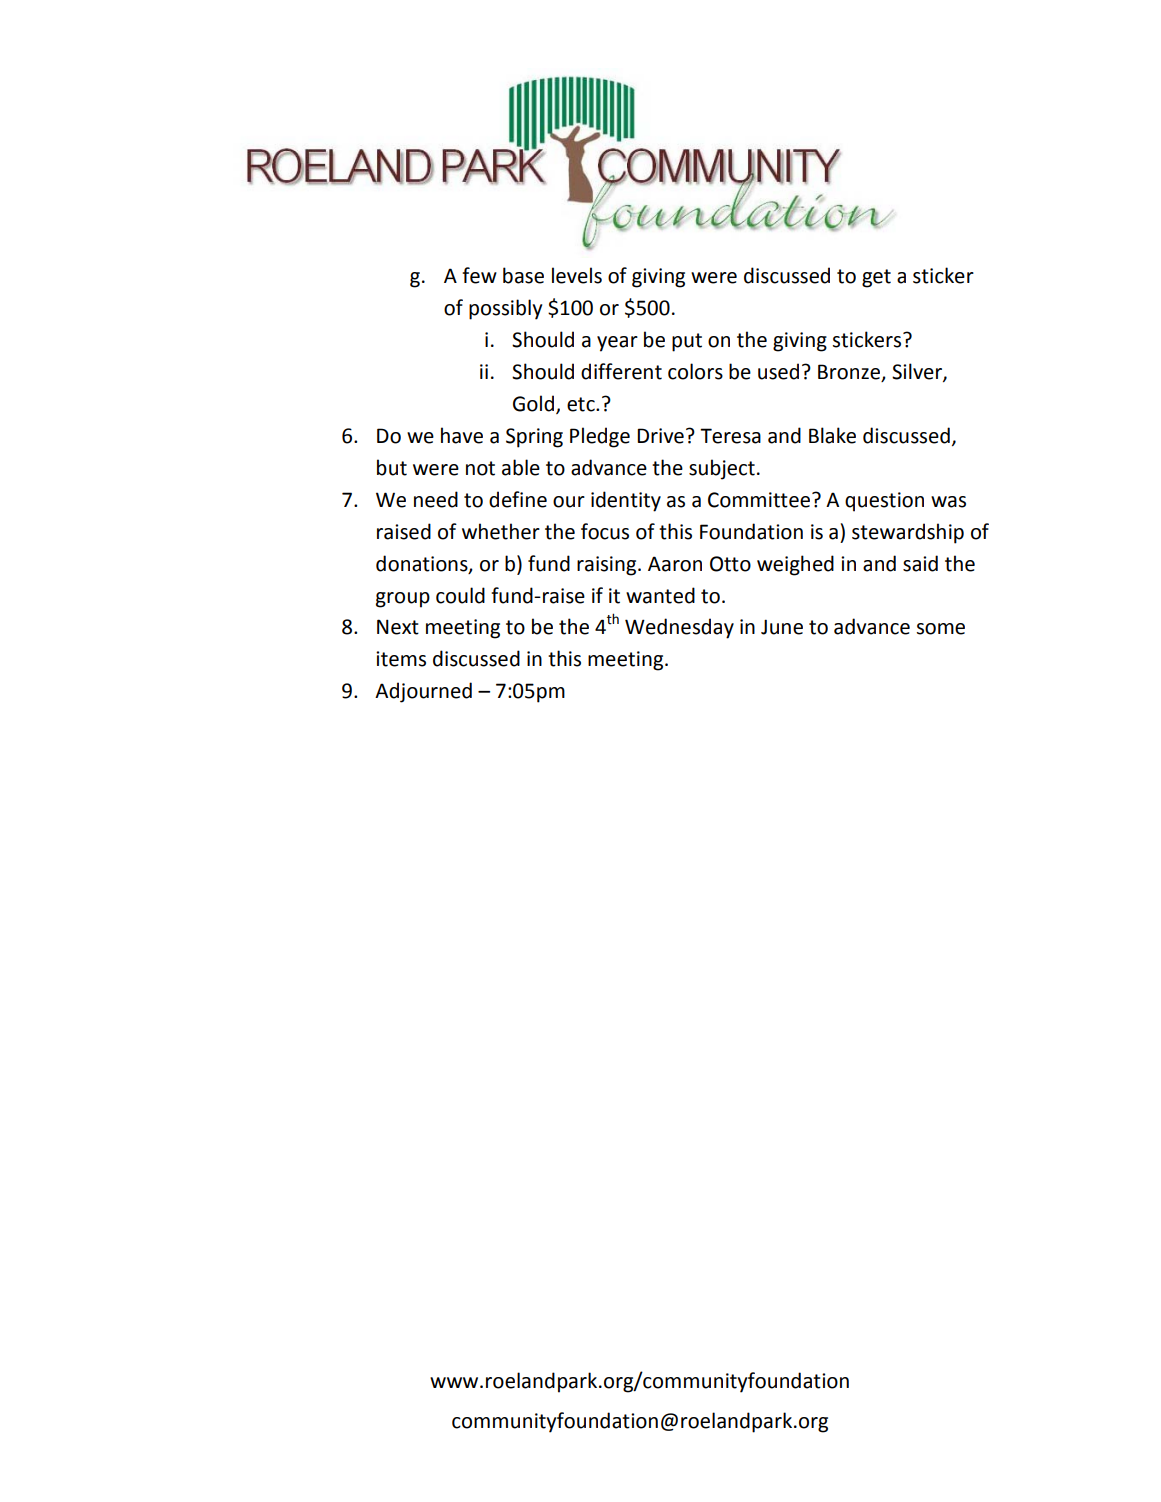 Image resolution: width=1161 pixels, height=1502 pixels. What do you see at coordinates (722, 469) in the document?
I see `subject` at bounding box center [722, 469].
